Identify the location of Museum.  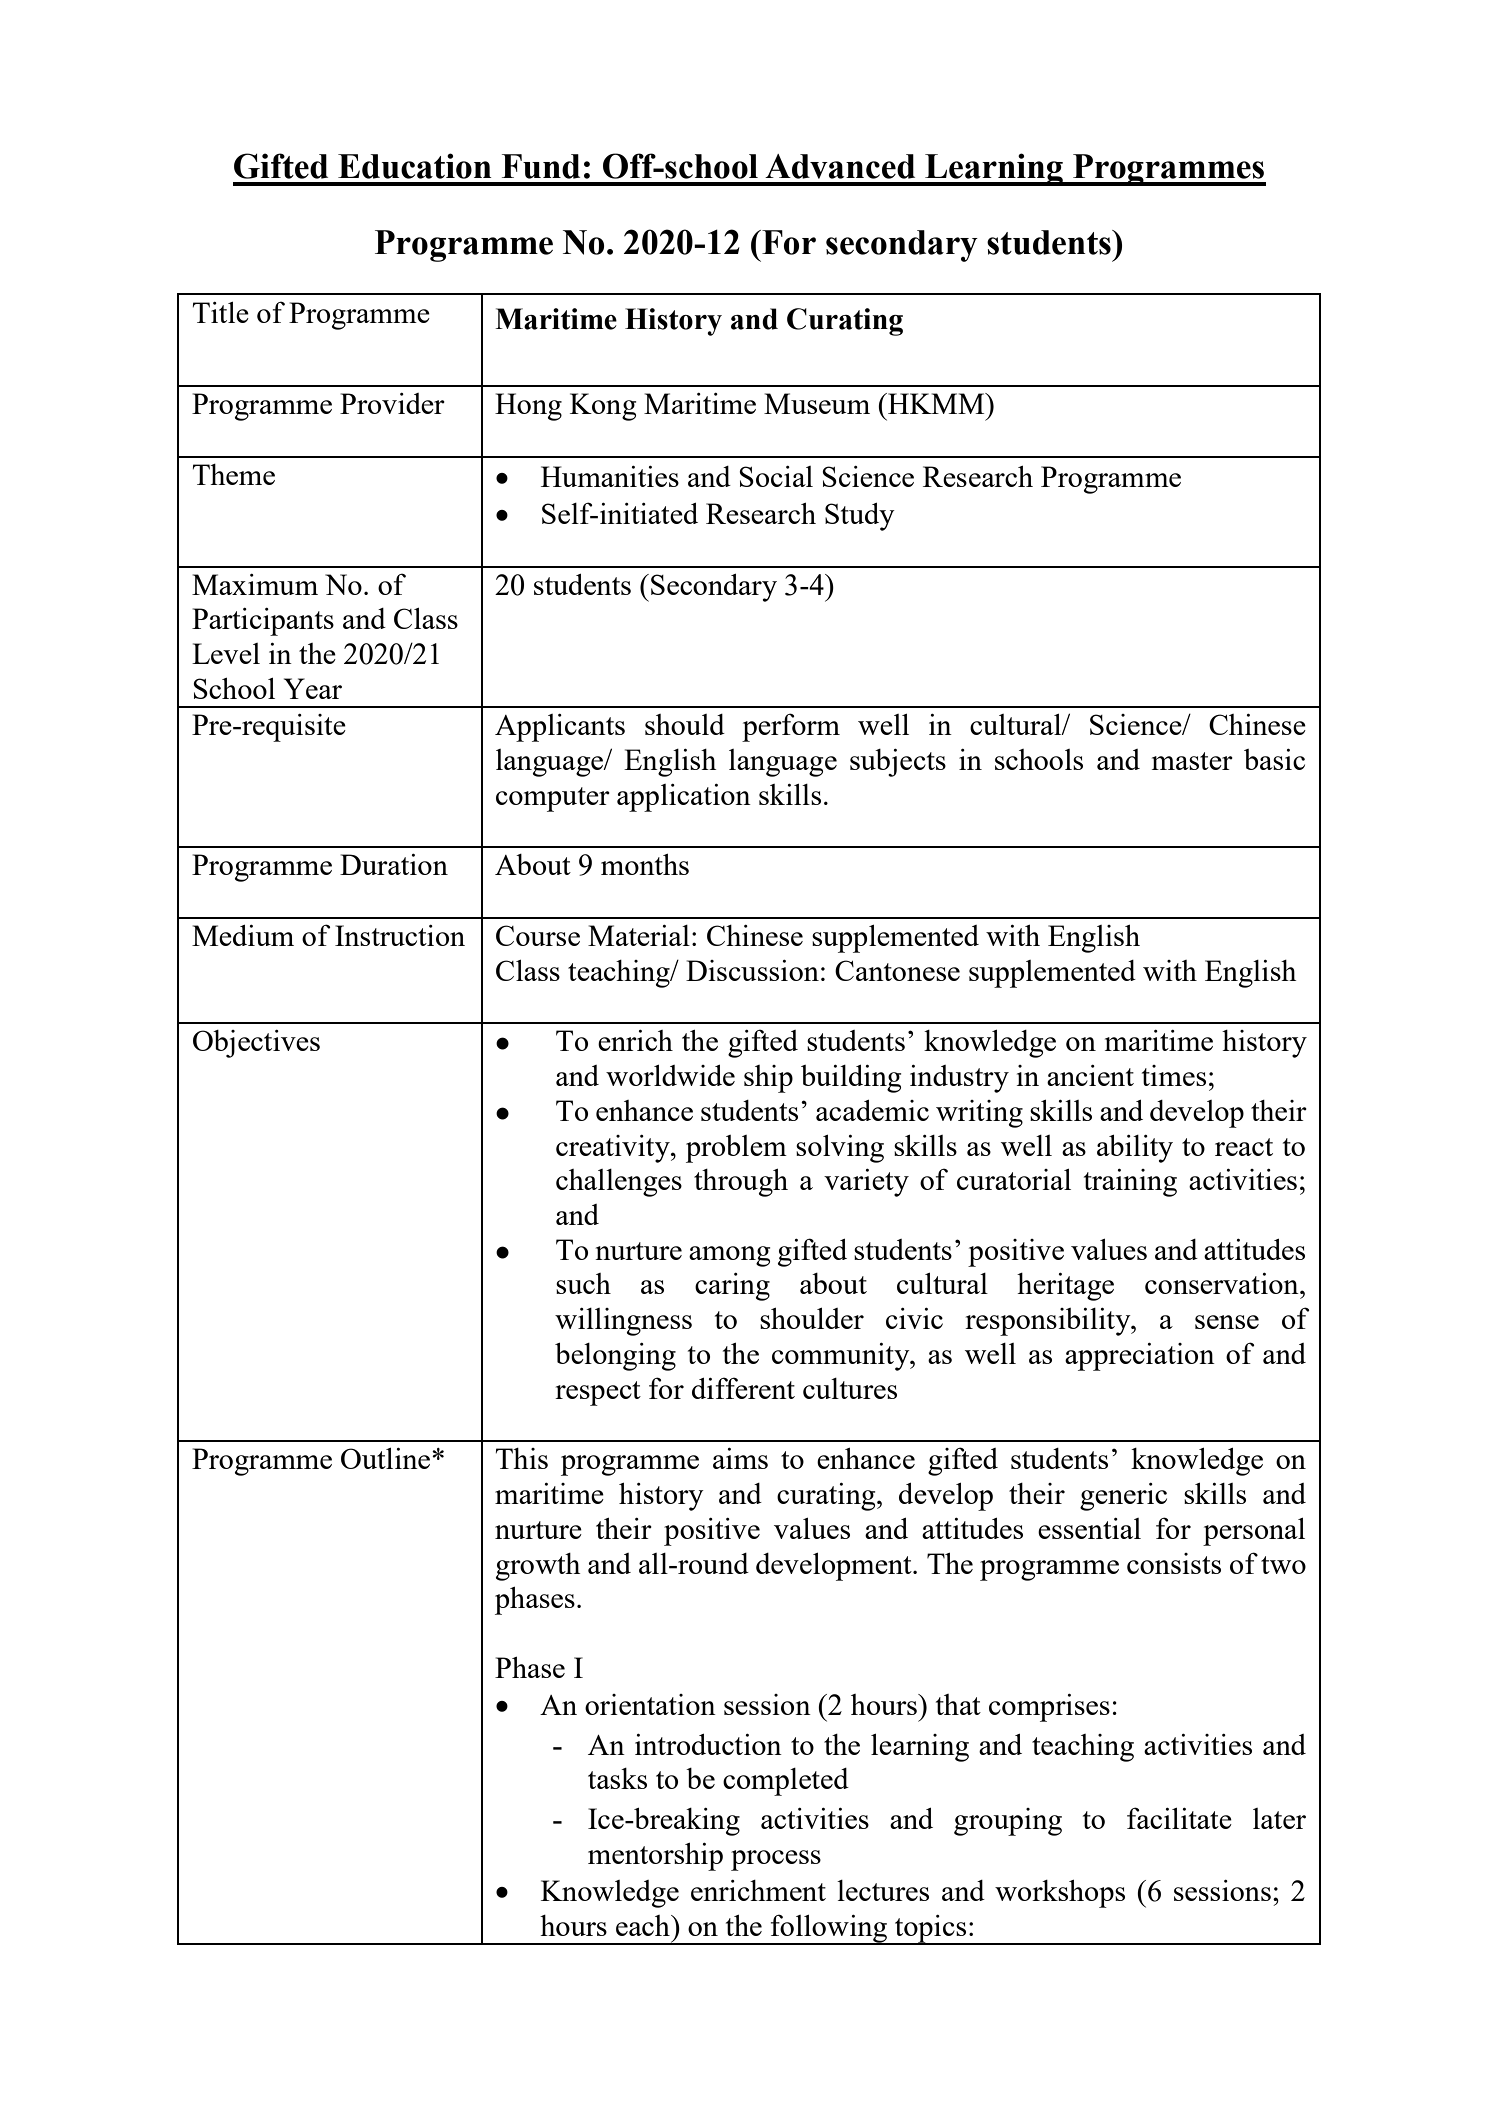
(817, 403).
